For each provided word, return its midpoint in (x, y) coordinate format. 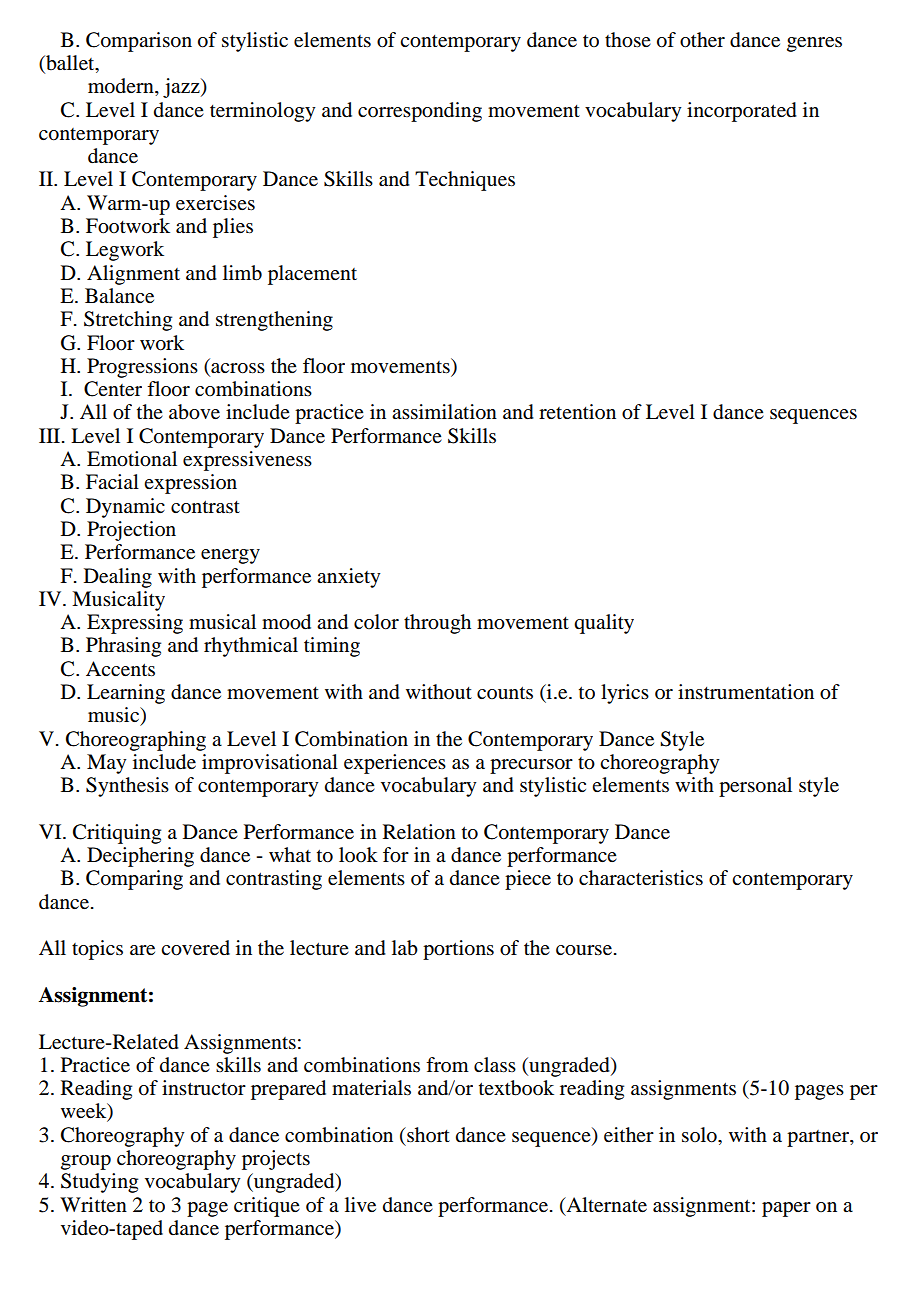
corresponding (420, 112)
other (702, 40)
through (437, 624)
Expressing (135, 624)
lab (405, 948)
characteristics (641, 878)
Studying (99, 1183)
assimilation (444, 412)
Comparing (134, 880)
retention (577, 411)
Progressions (142, 368)
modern (122, 87)
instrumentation (746, 692)
